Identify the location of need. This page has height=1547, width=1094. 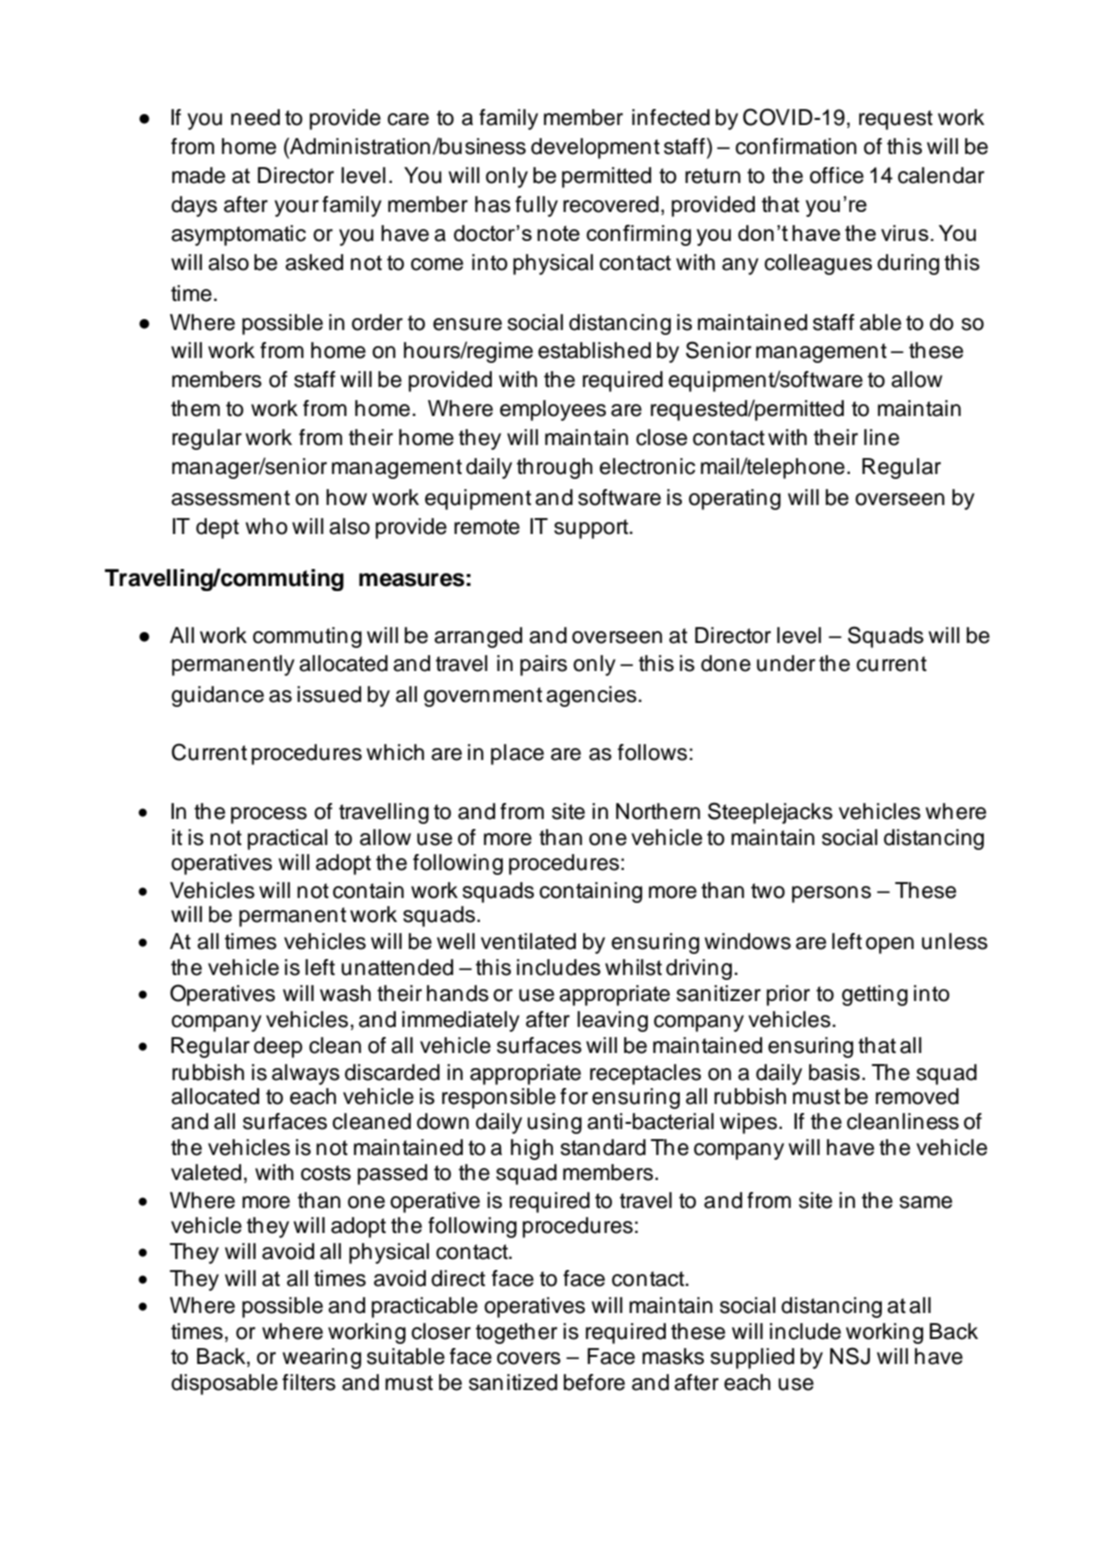
(255, 117).
